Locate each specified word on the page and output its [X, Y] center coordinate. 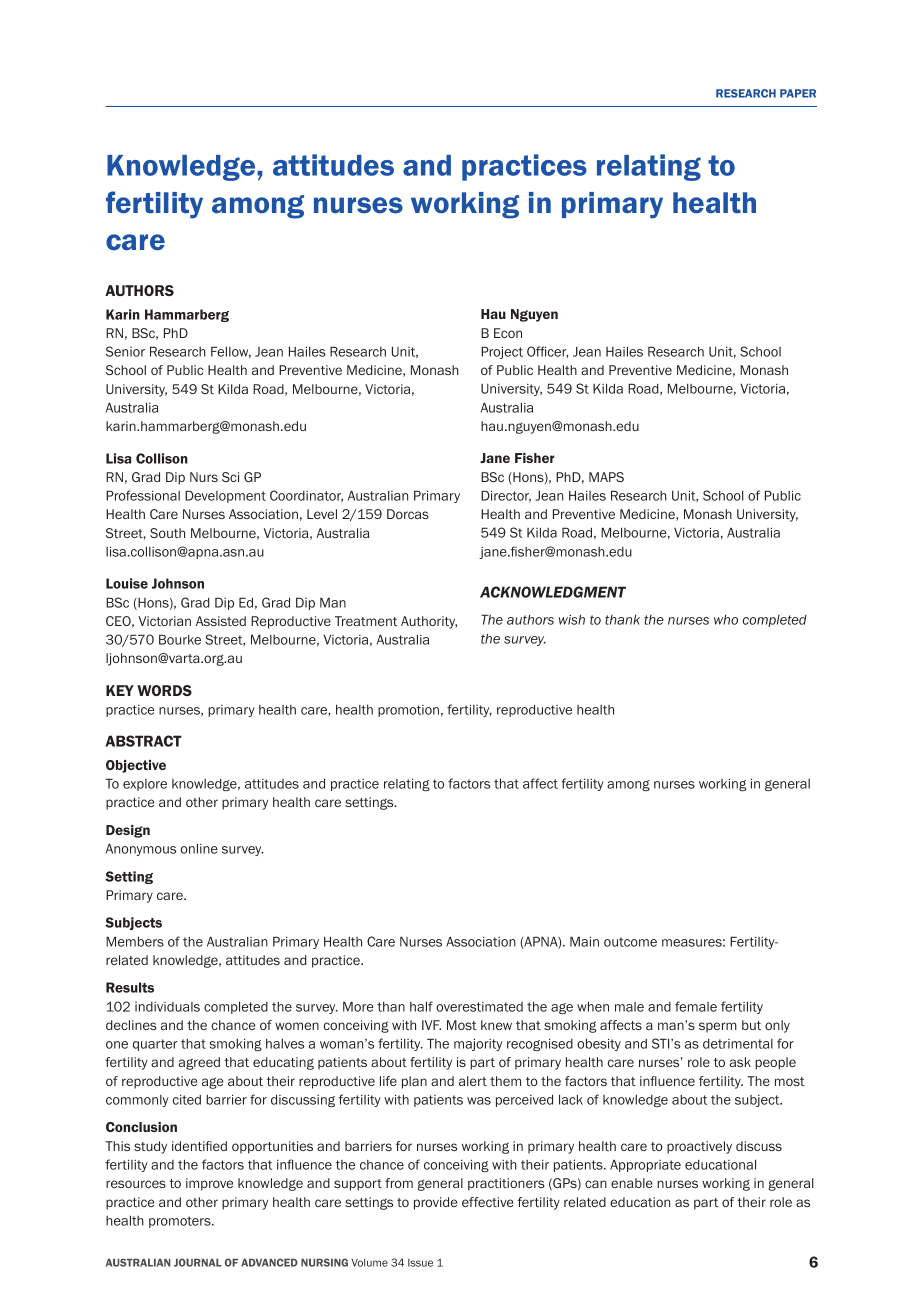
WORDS [164, 690]
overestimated [479, 1007]
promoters [181, 1222]
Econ [508, 333]
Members [135, 941]
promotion [408, 711]
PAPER [798, 93]
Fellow [231, 352]
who [726, 620]
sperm [718, 1027]
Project [502, 352]
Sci [230, 477]
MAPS [606, 477]
